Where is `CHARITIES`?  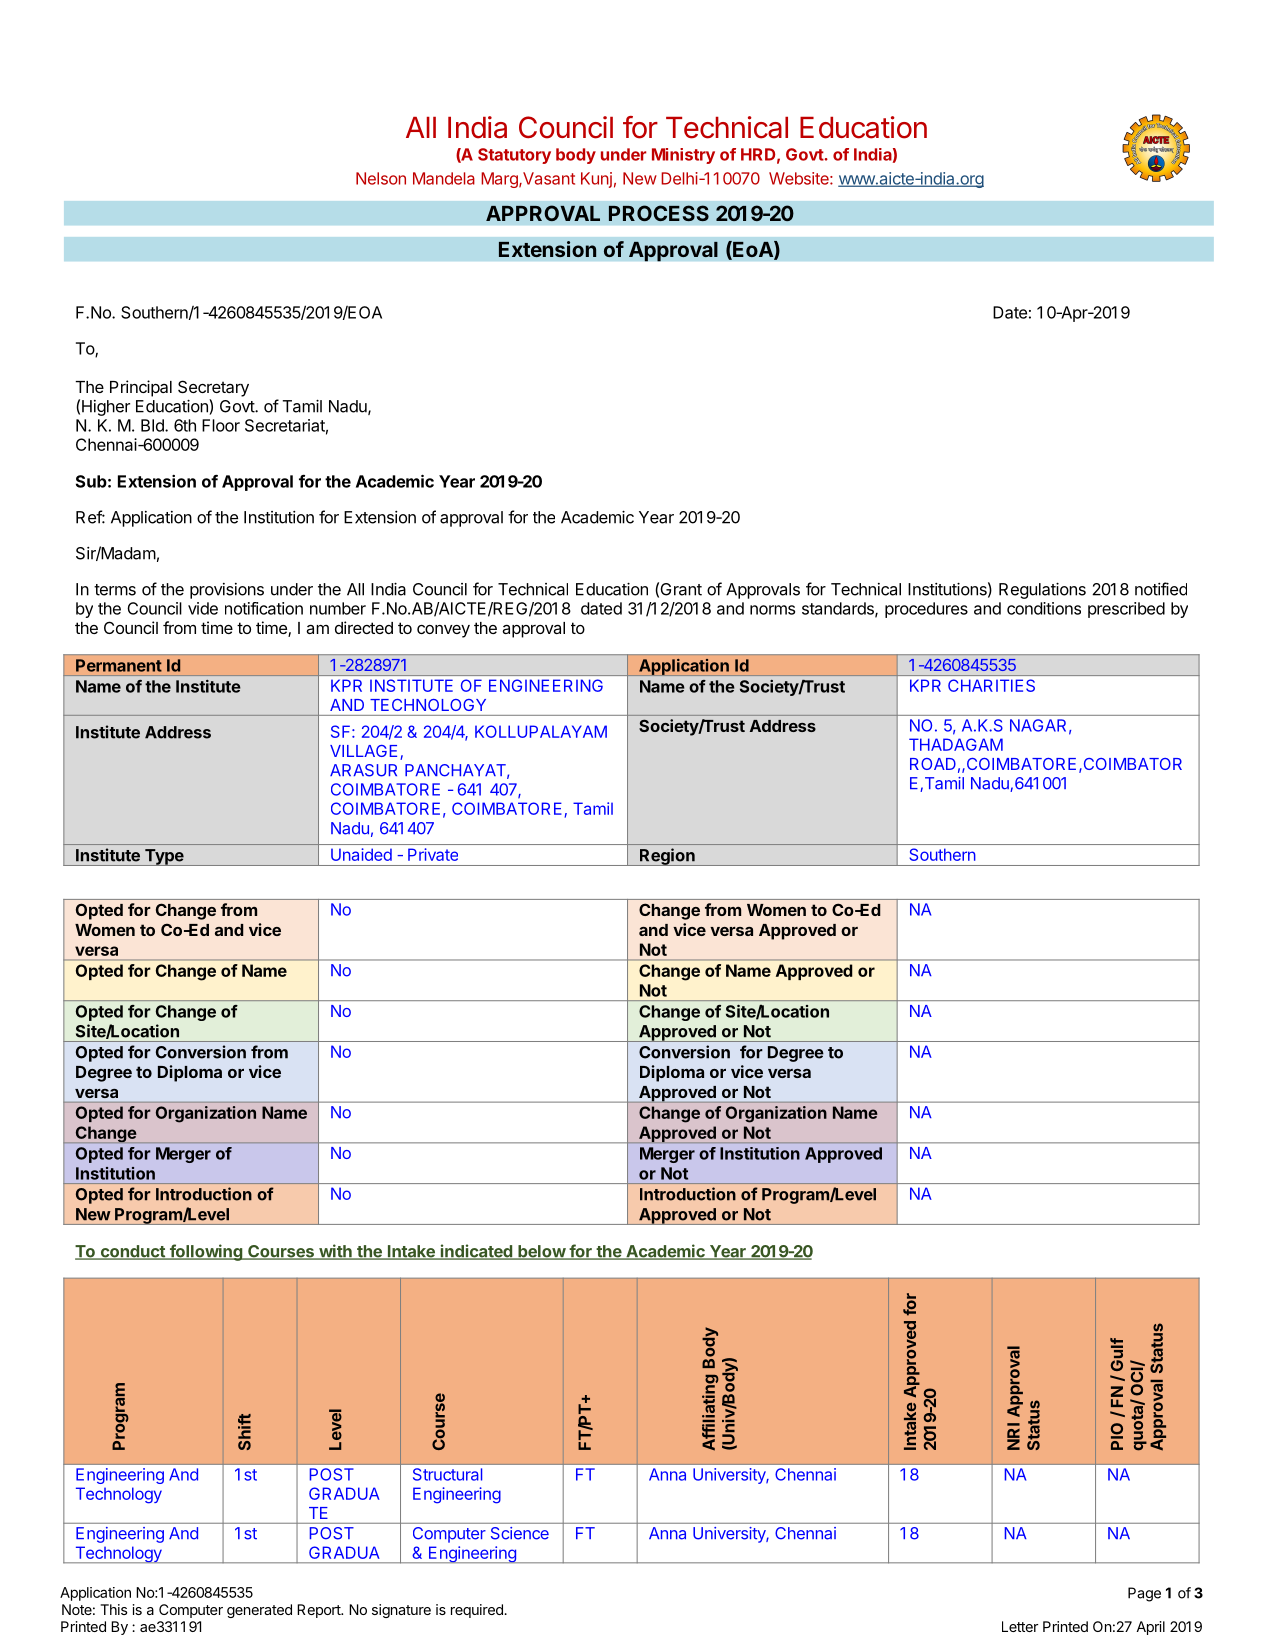 CHARITIES is located at coordinates (991, 685).
